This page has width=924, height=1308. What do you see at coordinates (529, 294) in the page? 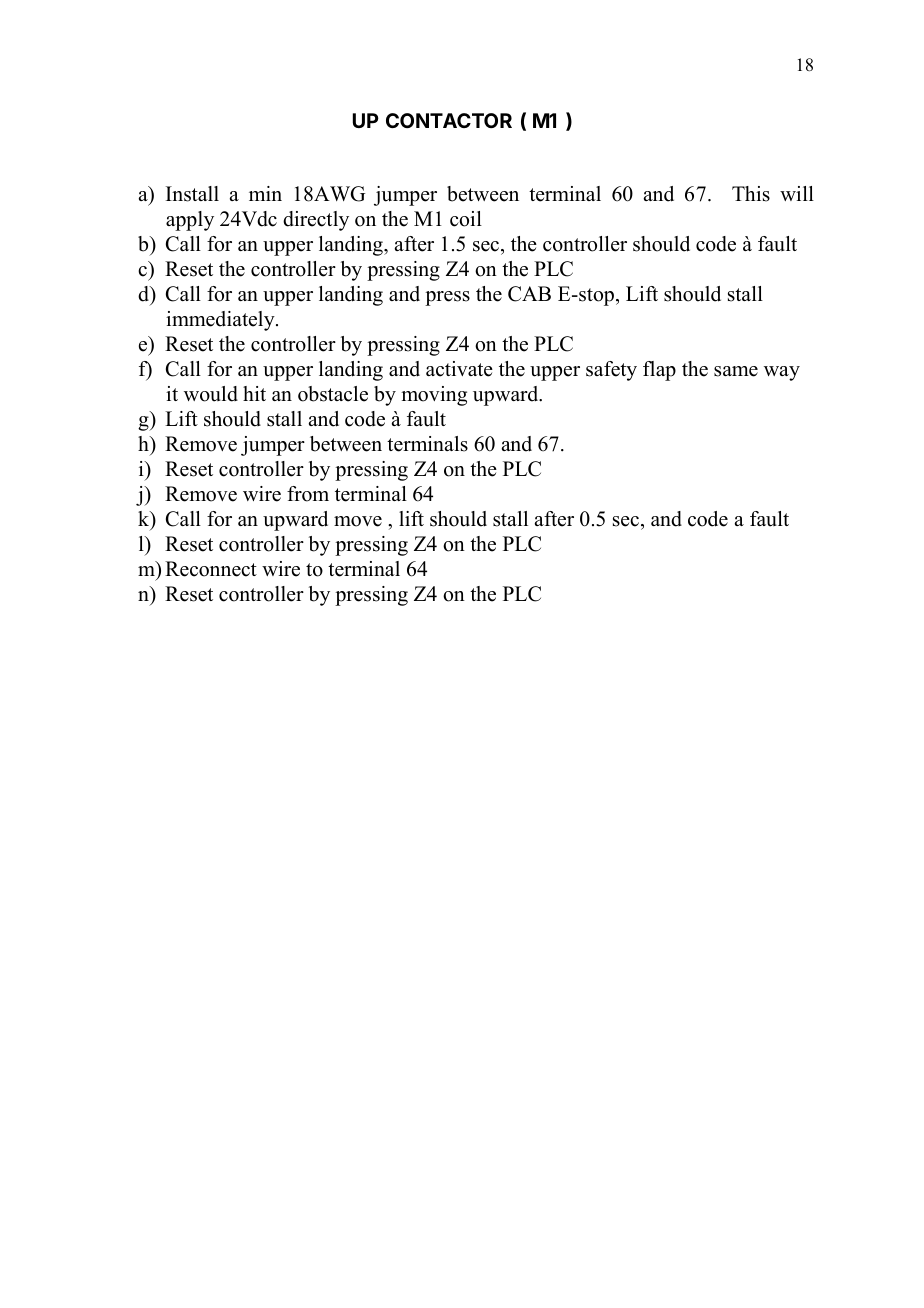
I see `CAB` at bounding box center [529, 294].
